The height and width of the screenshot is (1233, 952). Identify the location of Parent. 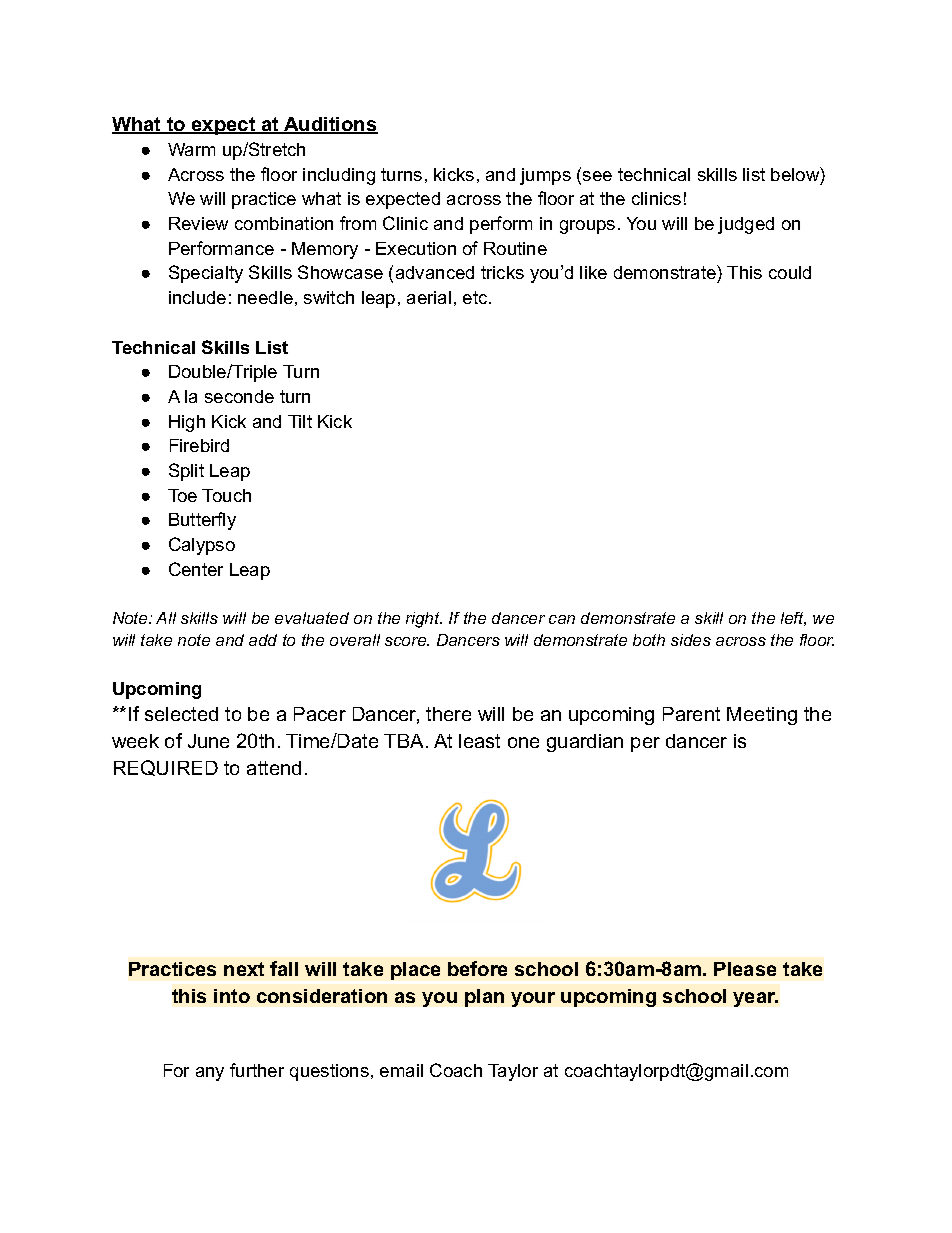
(691, 714).
